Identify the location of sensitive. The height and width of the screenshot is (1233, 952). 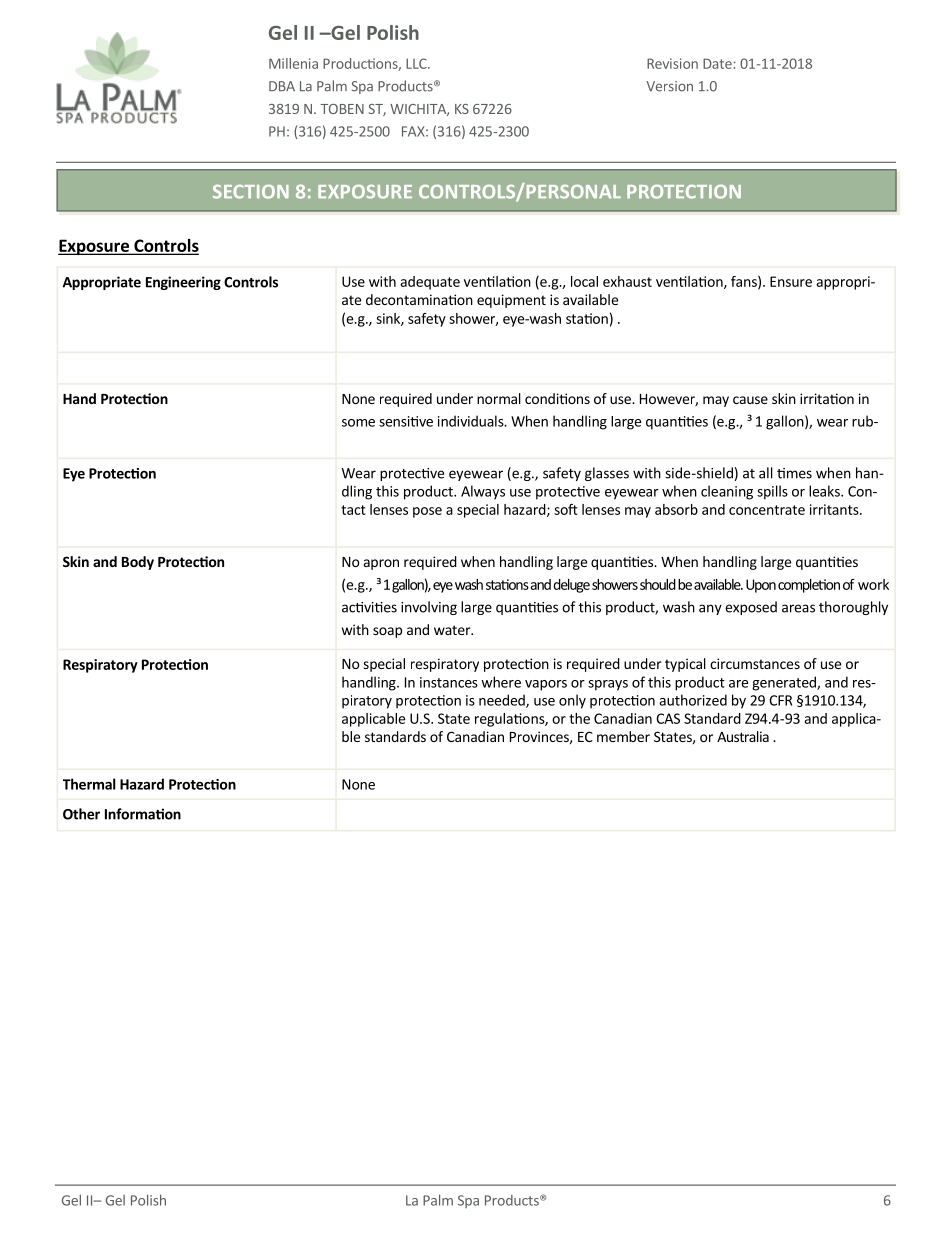
(406, 421).
